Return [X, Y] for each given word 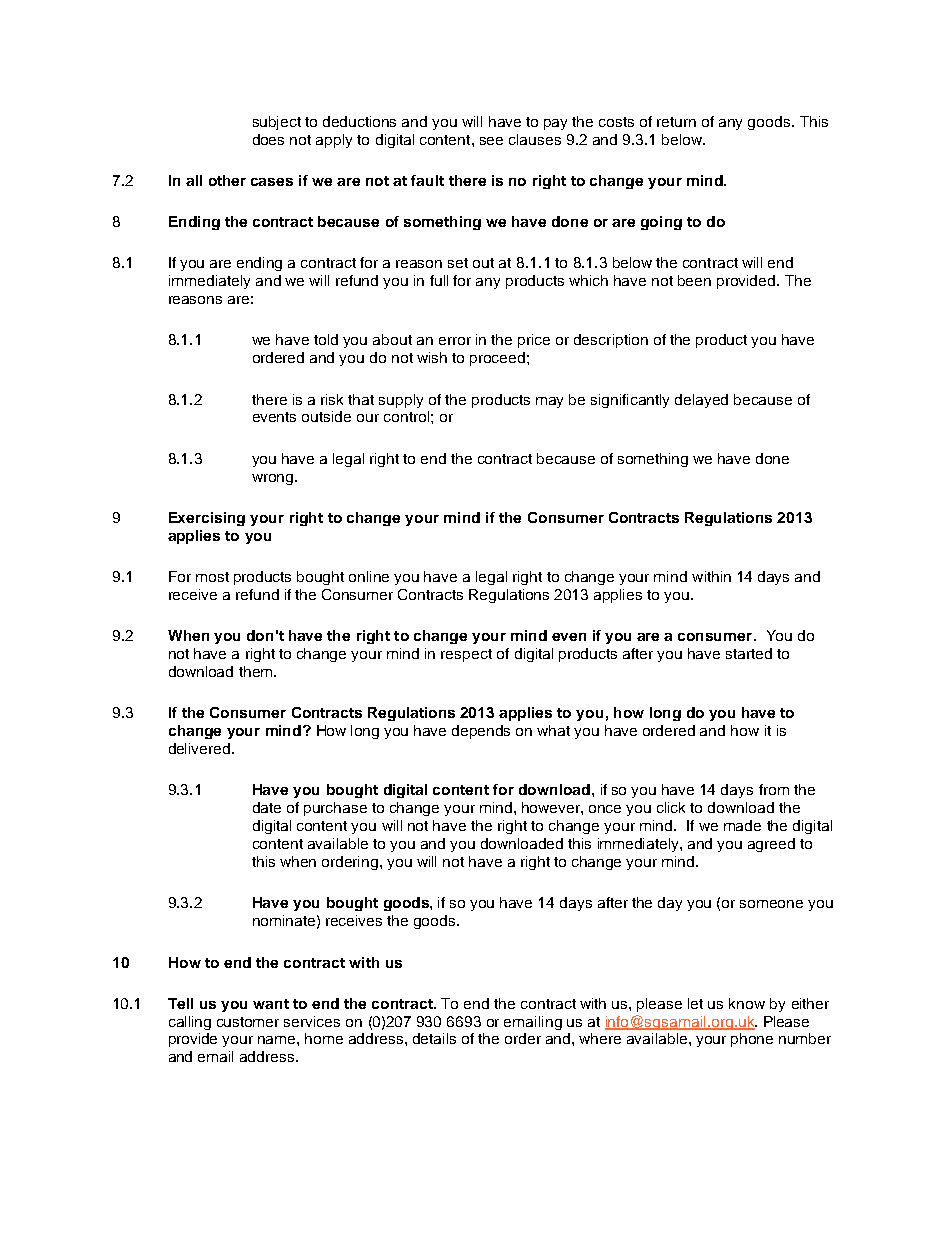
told [326, 339]
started [749, 653]
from [774, 789]
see [491, 141]
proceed [497, 359]
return [676, 122]
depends [481, 732]
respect [466, 655]
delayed [701, 401]
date [267, 807]
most [212, 577]
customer [248, 1022]
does [268, 139]
